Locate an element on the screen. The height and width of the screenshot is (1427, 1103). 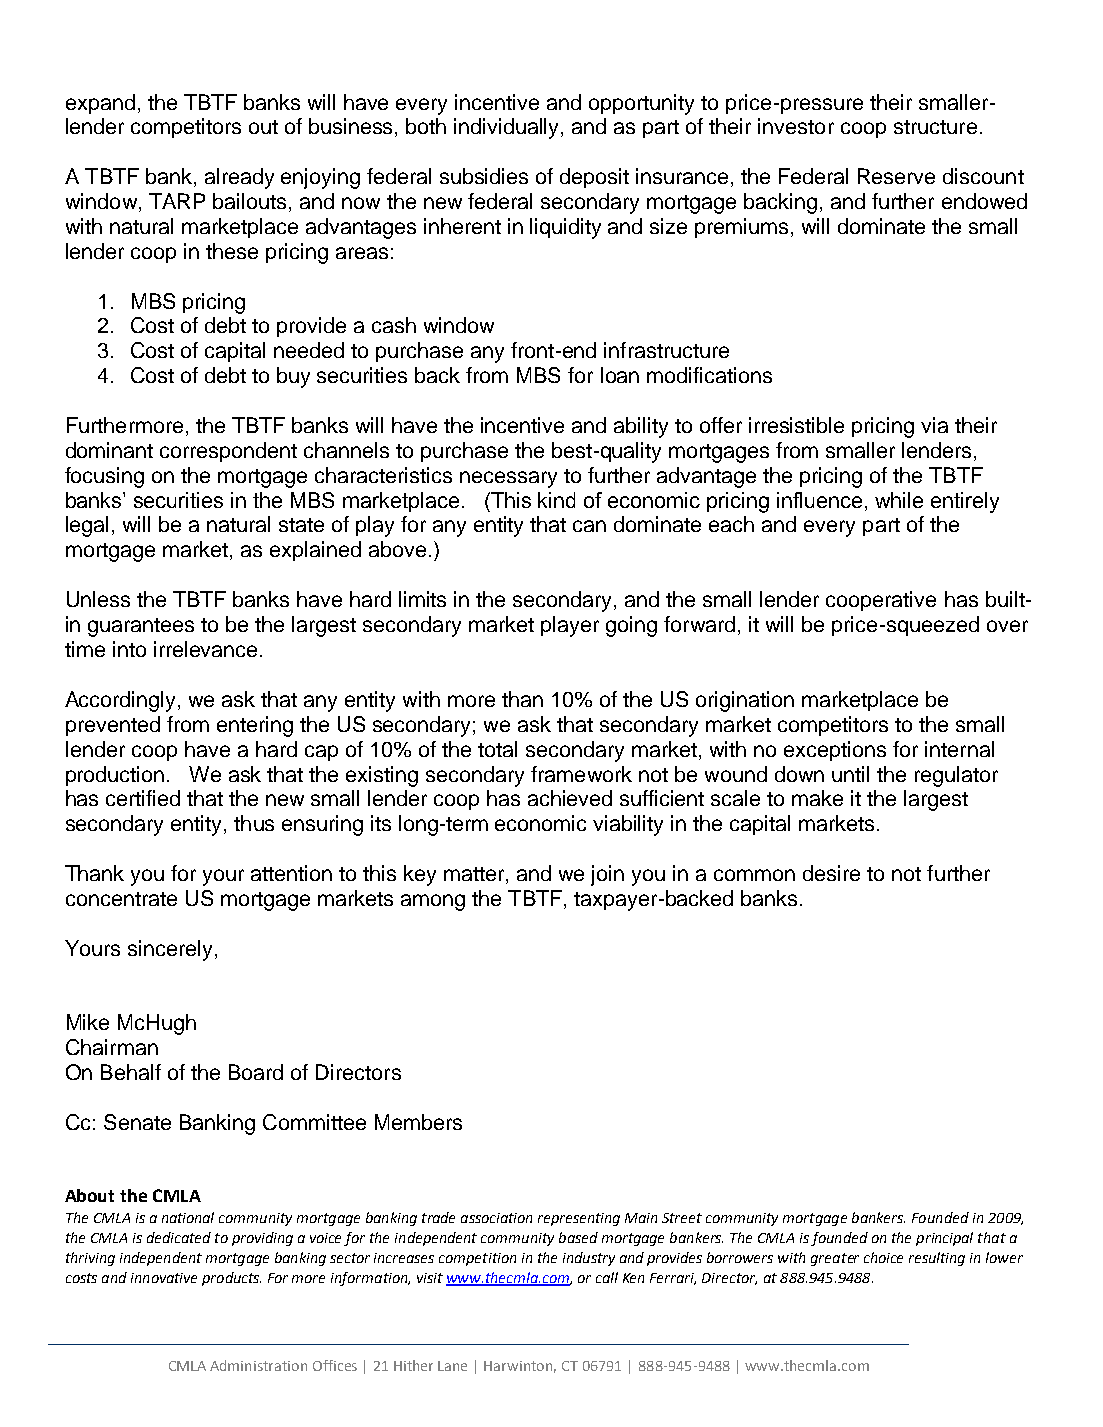
sincerely is located at coordinates (170, 950).
